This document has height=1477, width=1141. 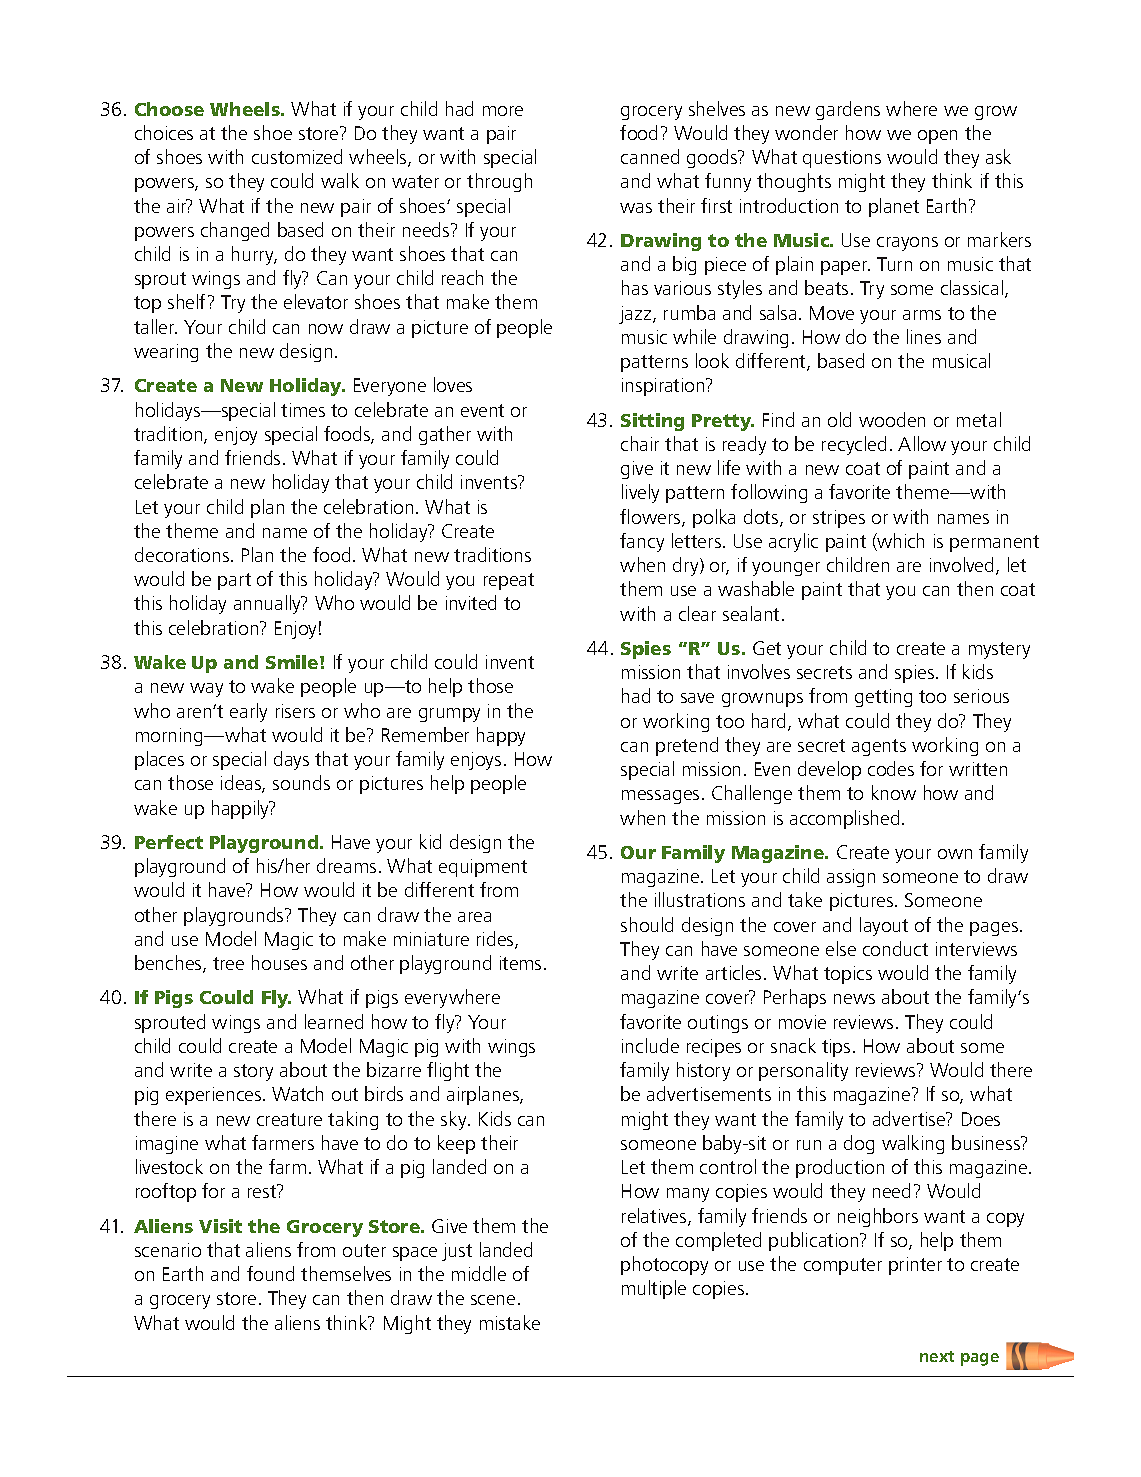 I want to click on chair, so click(x=640, y=443).
